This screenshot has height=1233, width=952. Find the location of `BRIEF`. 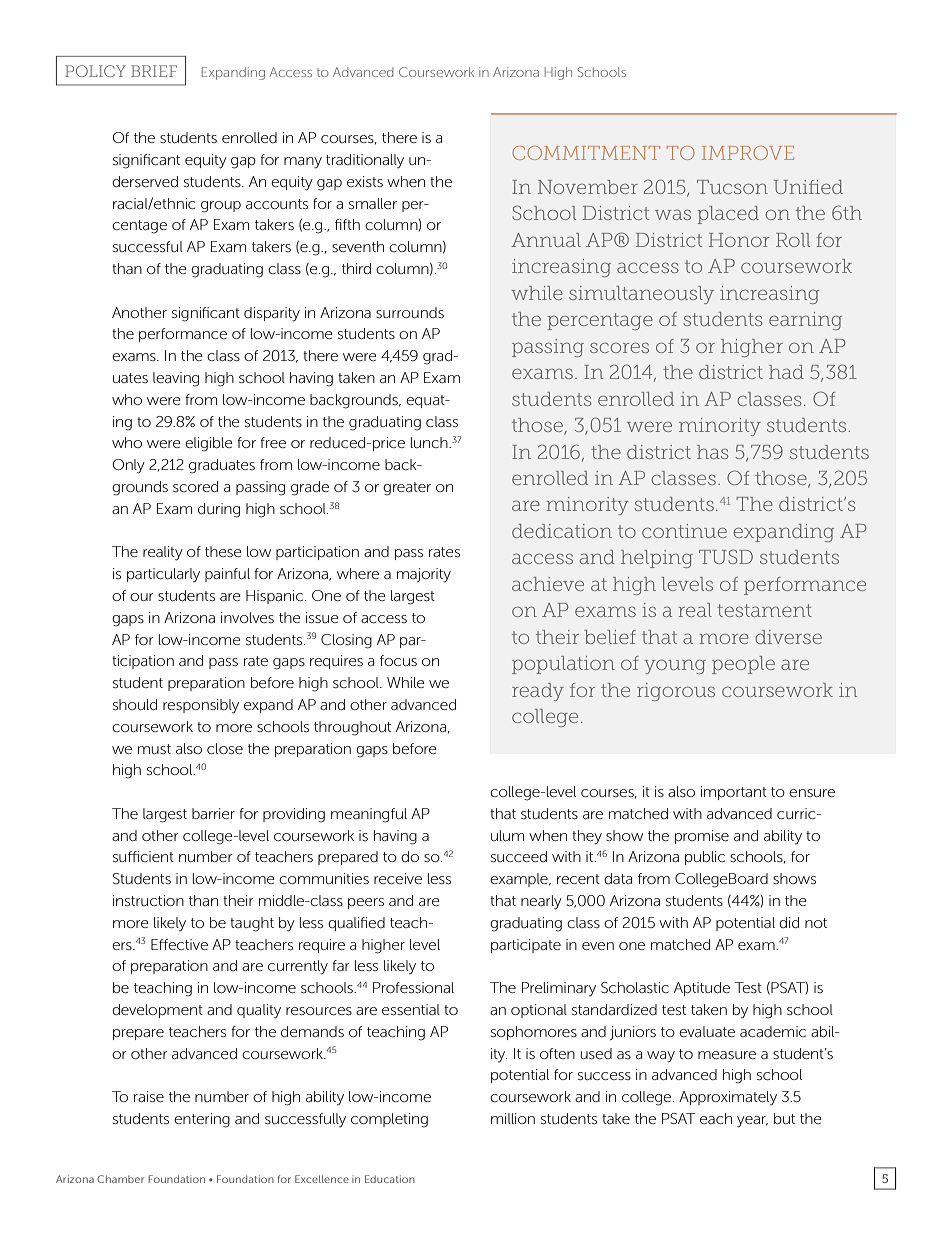

BRIEF is located at coordinates (154, 71).
